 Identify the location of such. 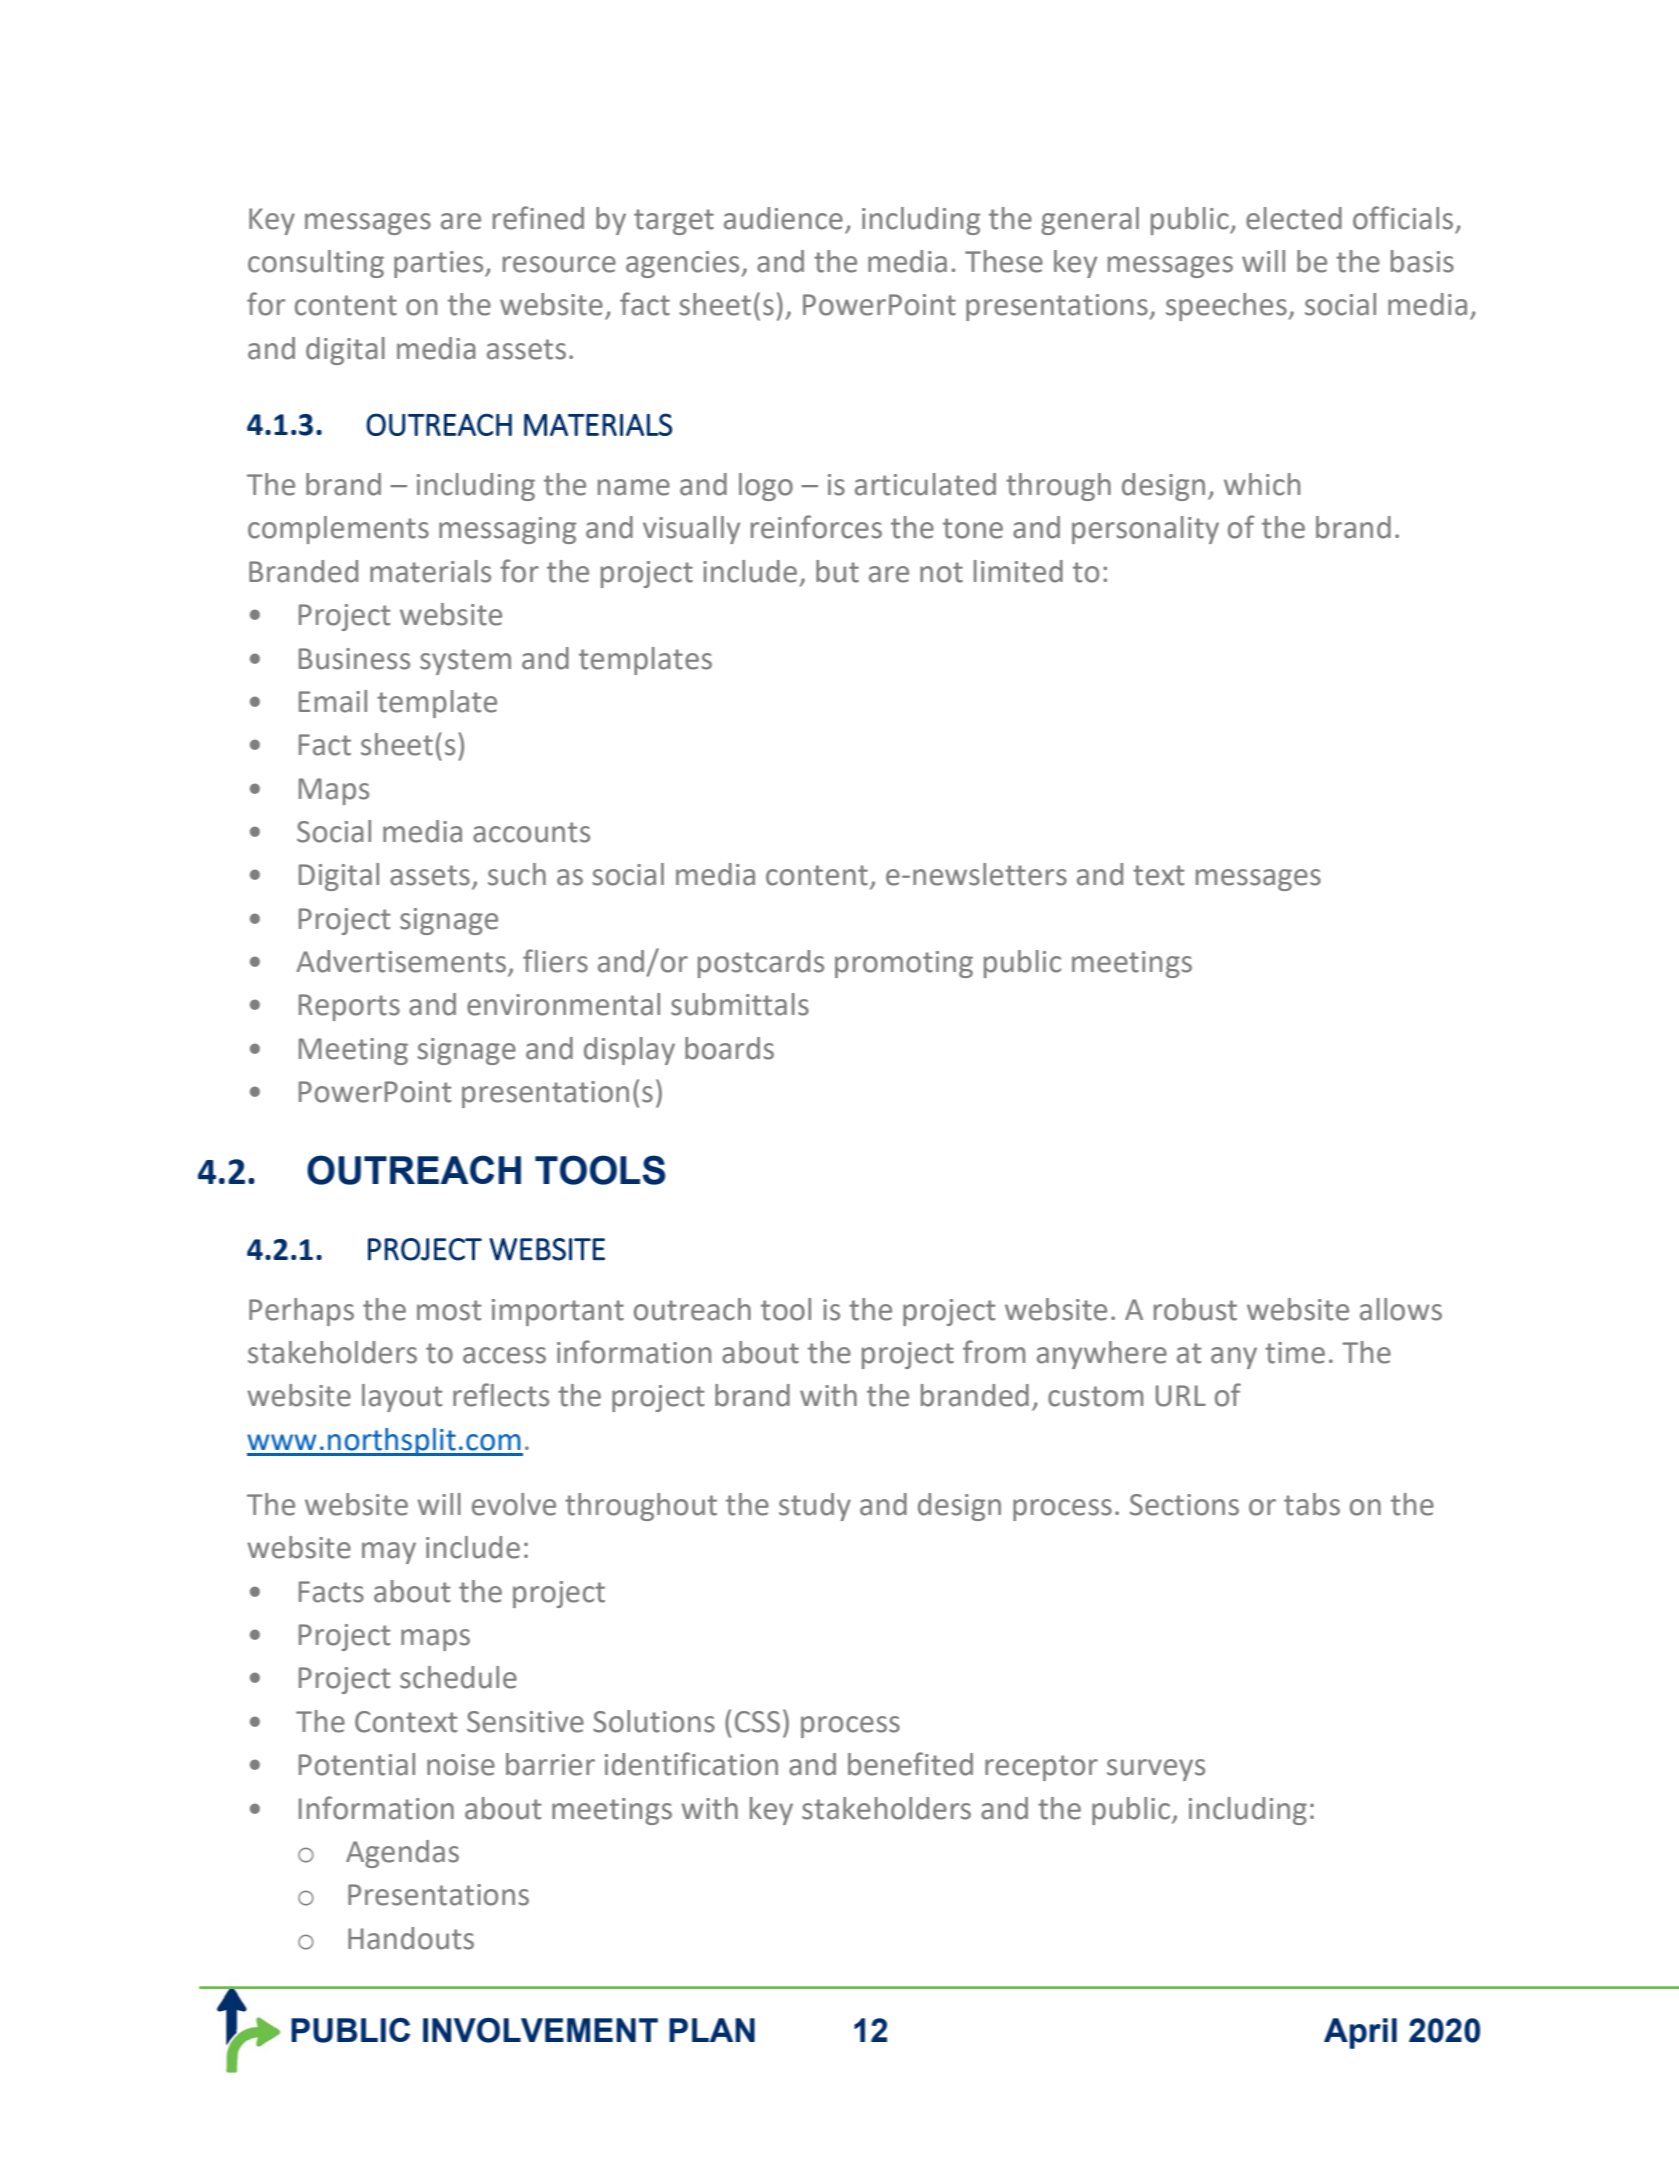
(517, 874).
